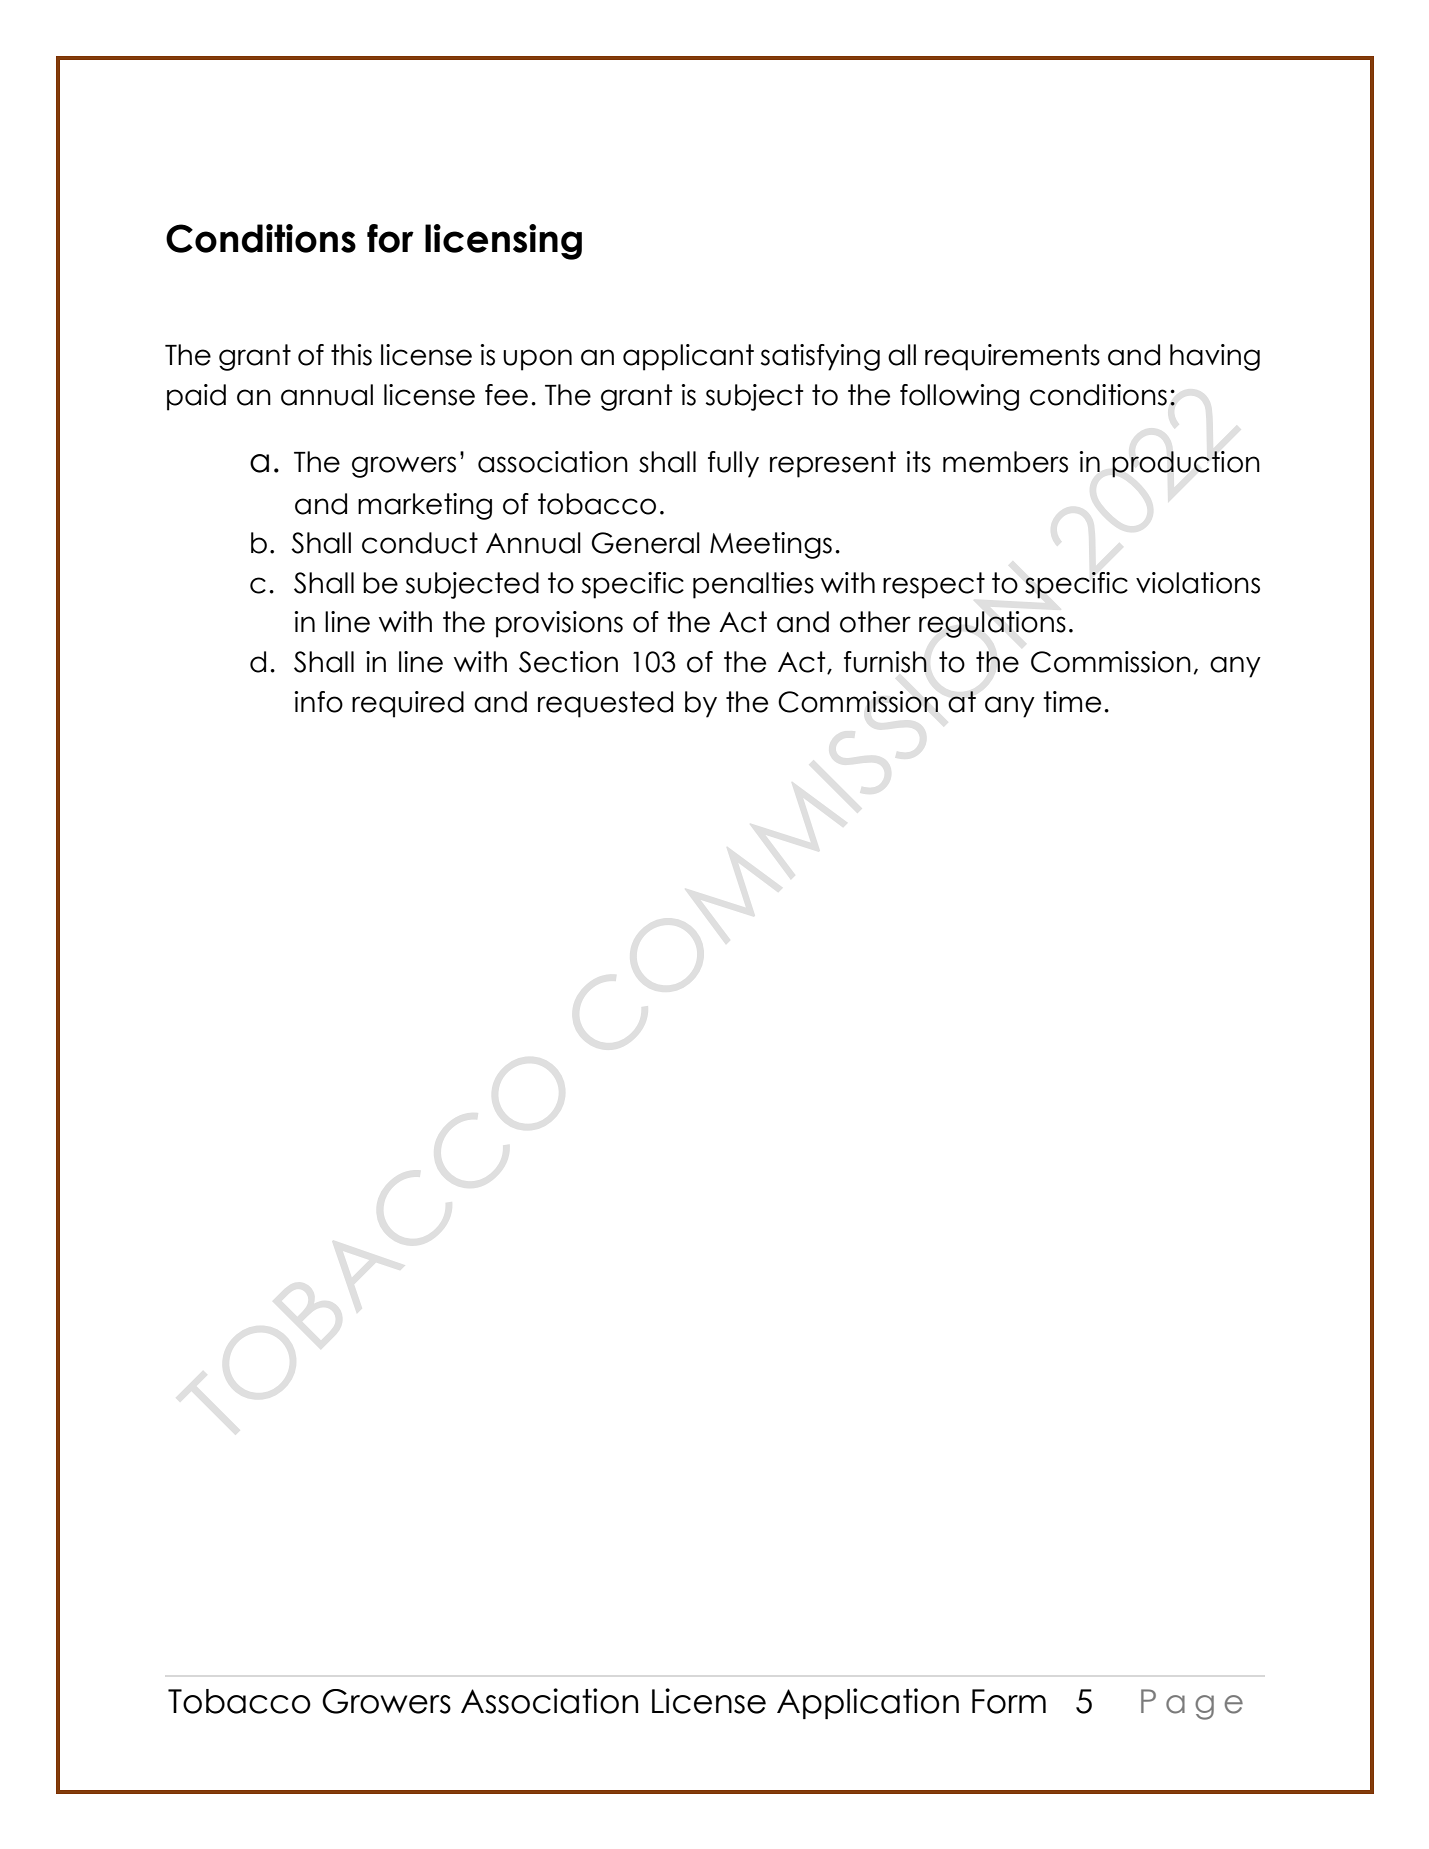  What do you see at coordinates (1012, 357) in the document?
I see `requirements` at bounding box center [1012, 357].
